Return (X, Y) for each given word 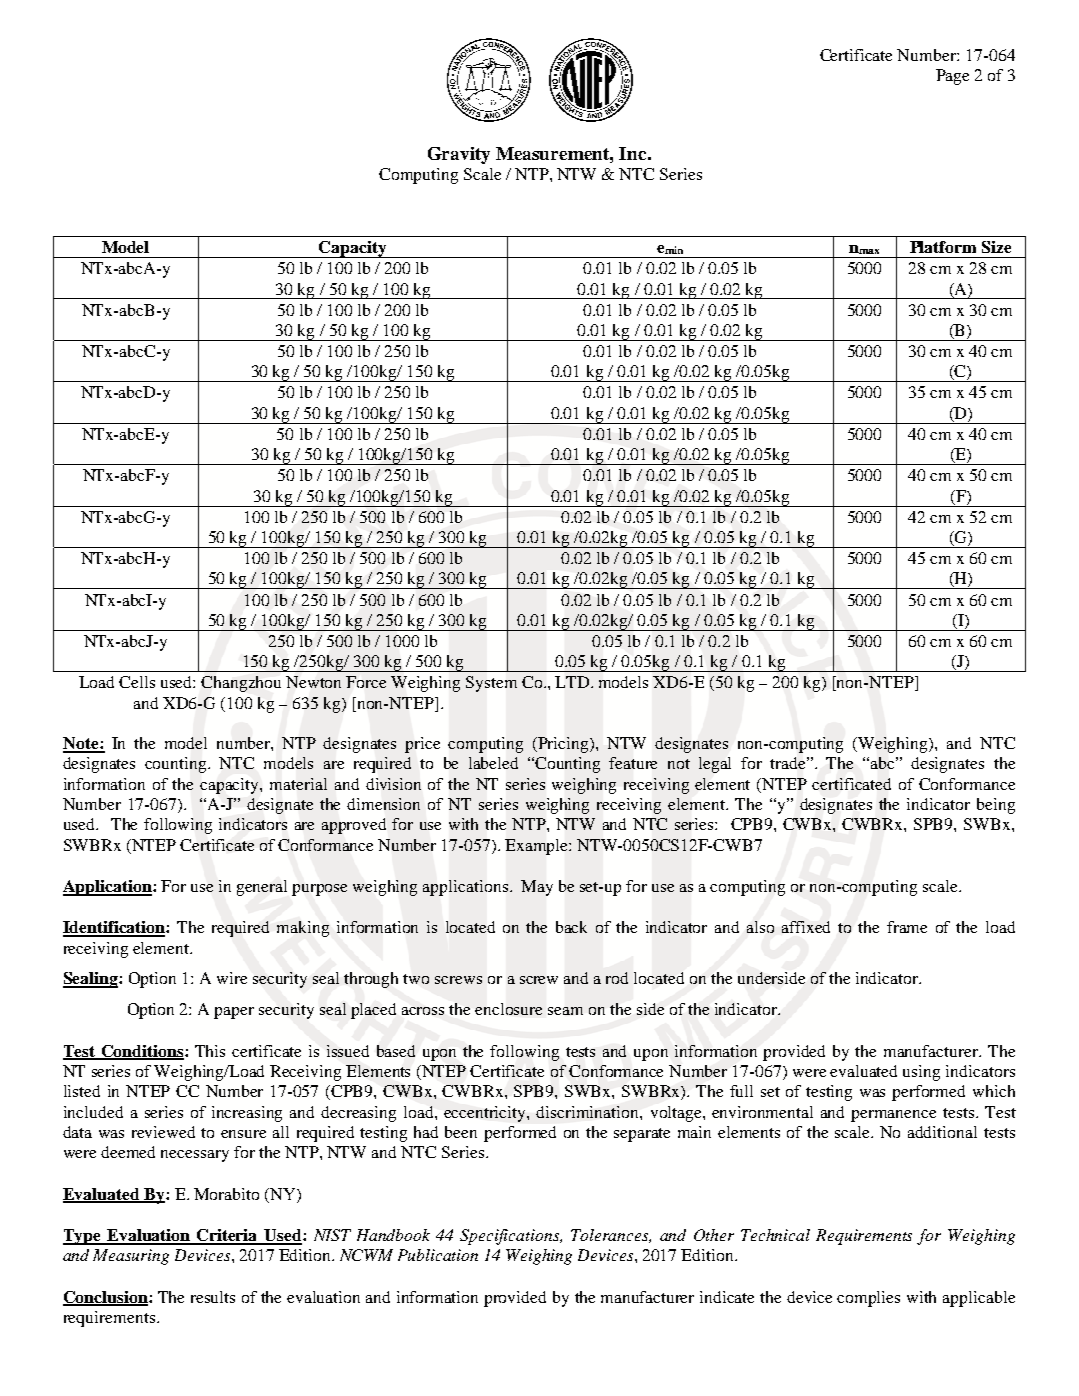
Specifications (511, 1237)
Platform (943, 247)
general (262, 888)
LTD (573, 682)
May (537, 888)
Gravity (459, 155)
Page (952, 77)
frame (907, 927)
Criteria (228, 1236)
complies (868, 1299)
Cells (137, 682)
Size (996, 247)
